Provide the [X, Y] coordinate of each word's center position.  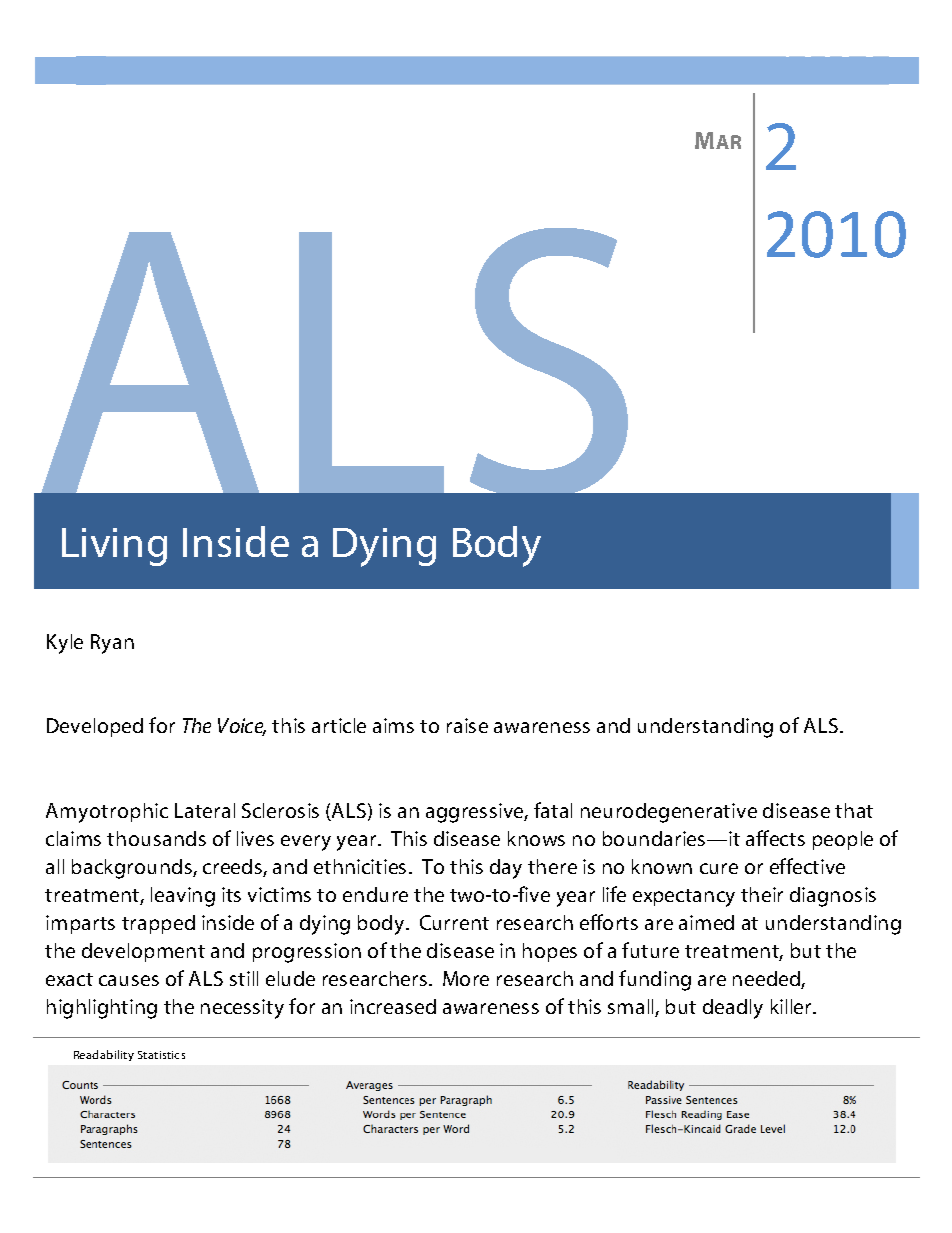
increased [393, 1006]
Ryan [112, 644]
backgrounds [133, 869]
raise [467, 725]
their [762, 894]
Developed [95, 727]
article [339, 725]
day [506, 869]
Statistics [161, 1055]
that [854, 810]
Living [114, 547]
